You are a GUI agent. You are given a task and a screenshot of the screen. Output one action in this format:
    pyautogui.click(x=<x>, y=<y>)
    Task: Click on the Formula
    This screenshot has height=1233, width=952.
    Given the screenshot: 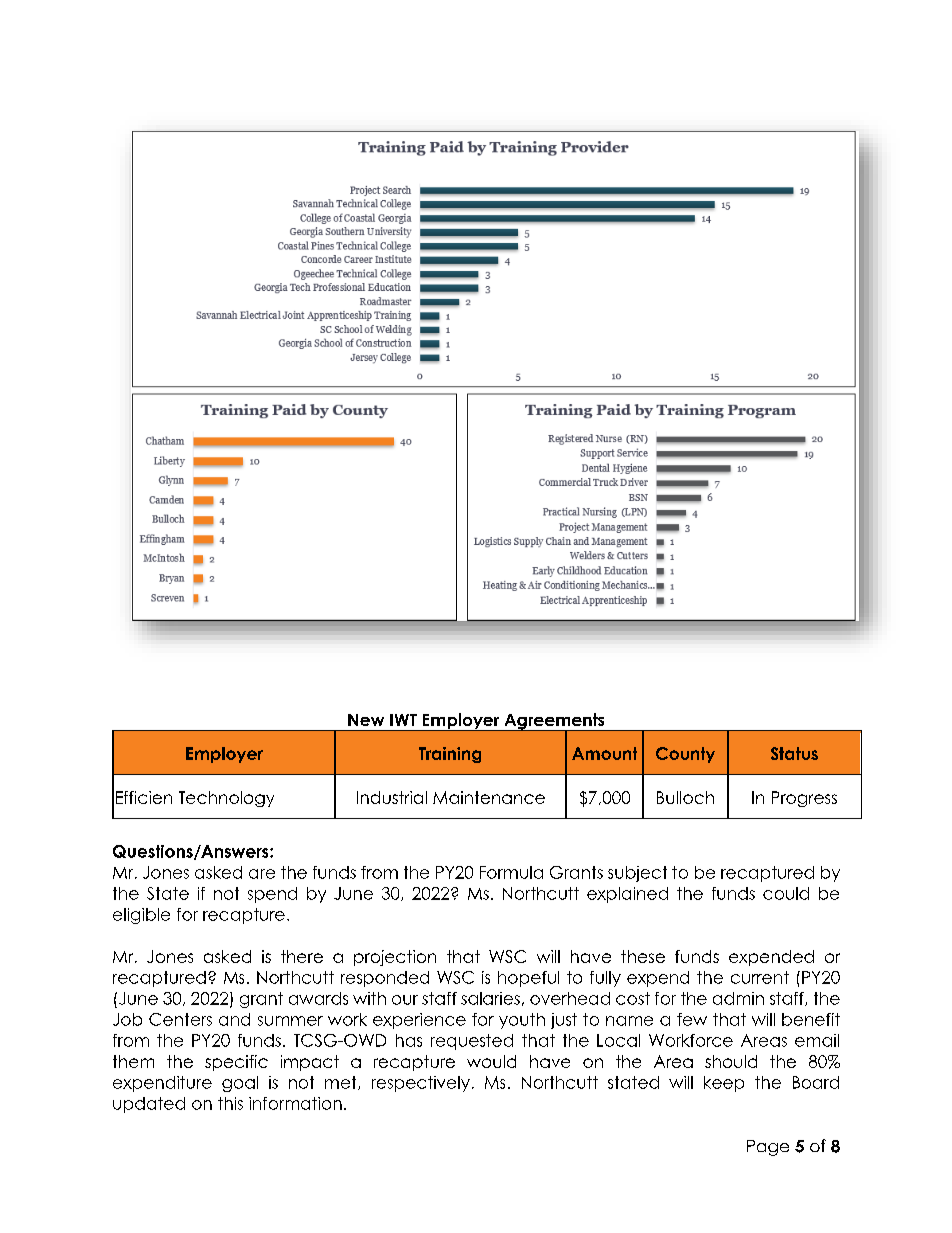 What is the action you would take?
    pyautogui.click(x=511, y=872)
